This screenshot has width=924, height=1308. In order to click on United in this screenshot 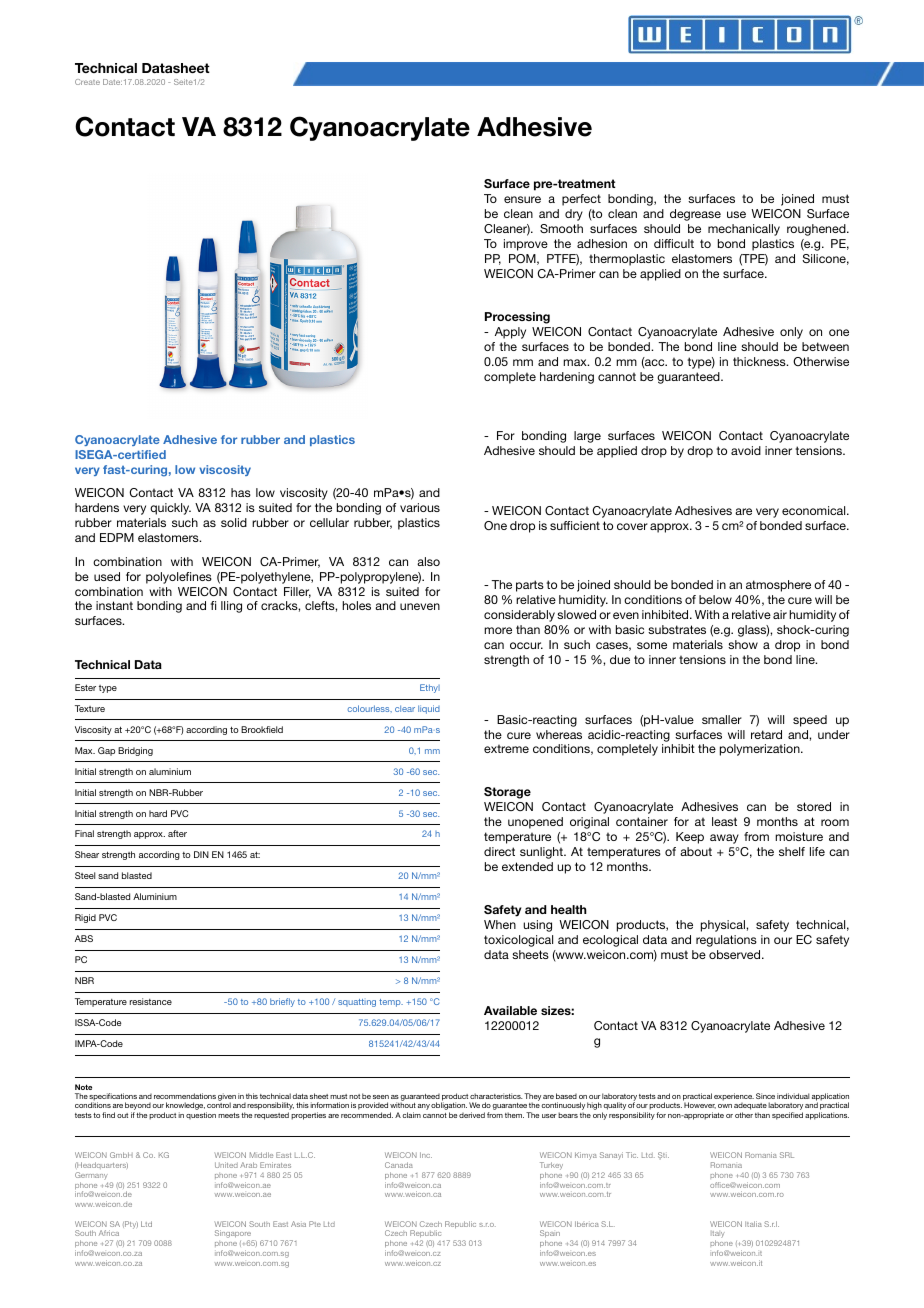, I will do `click(226, 1165)`.
